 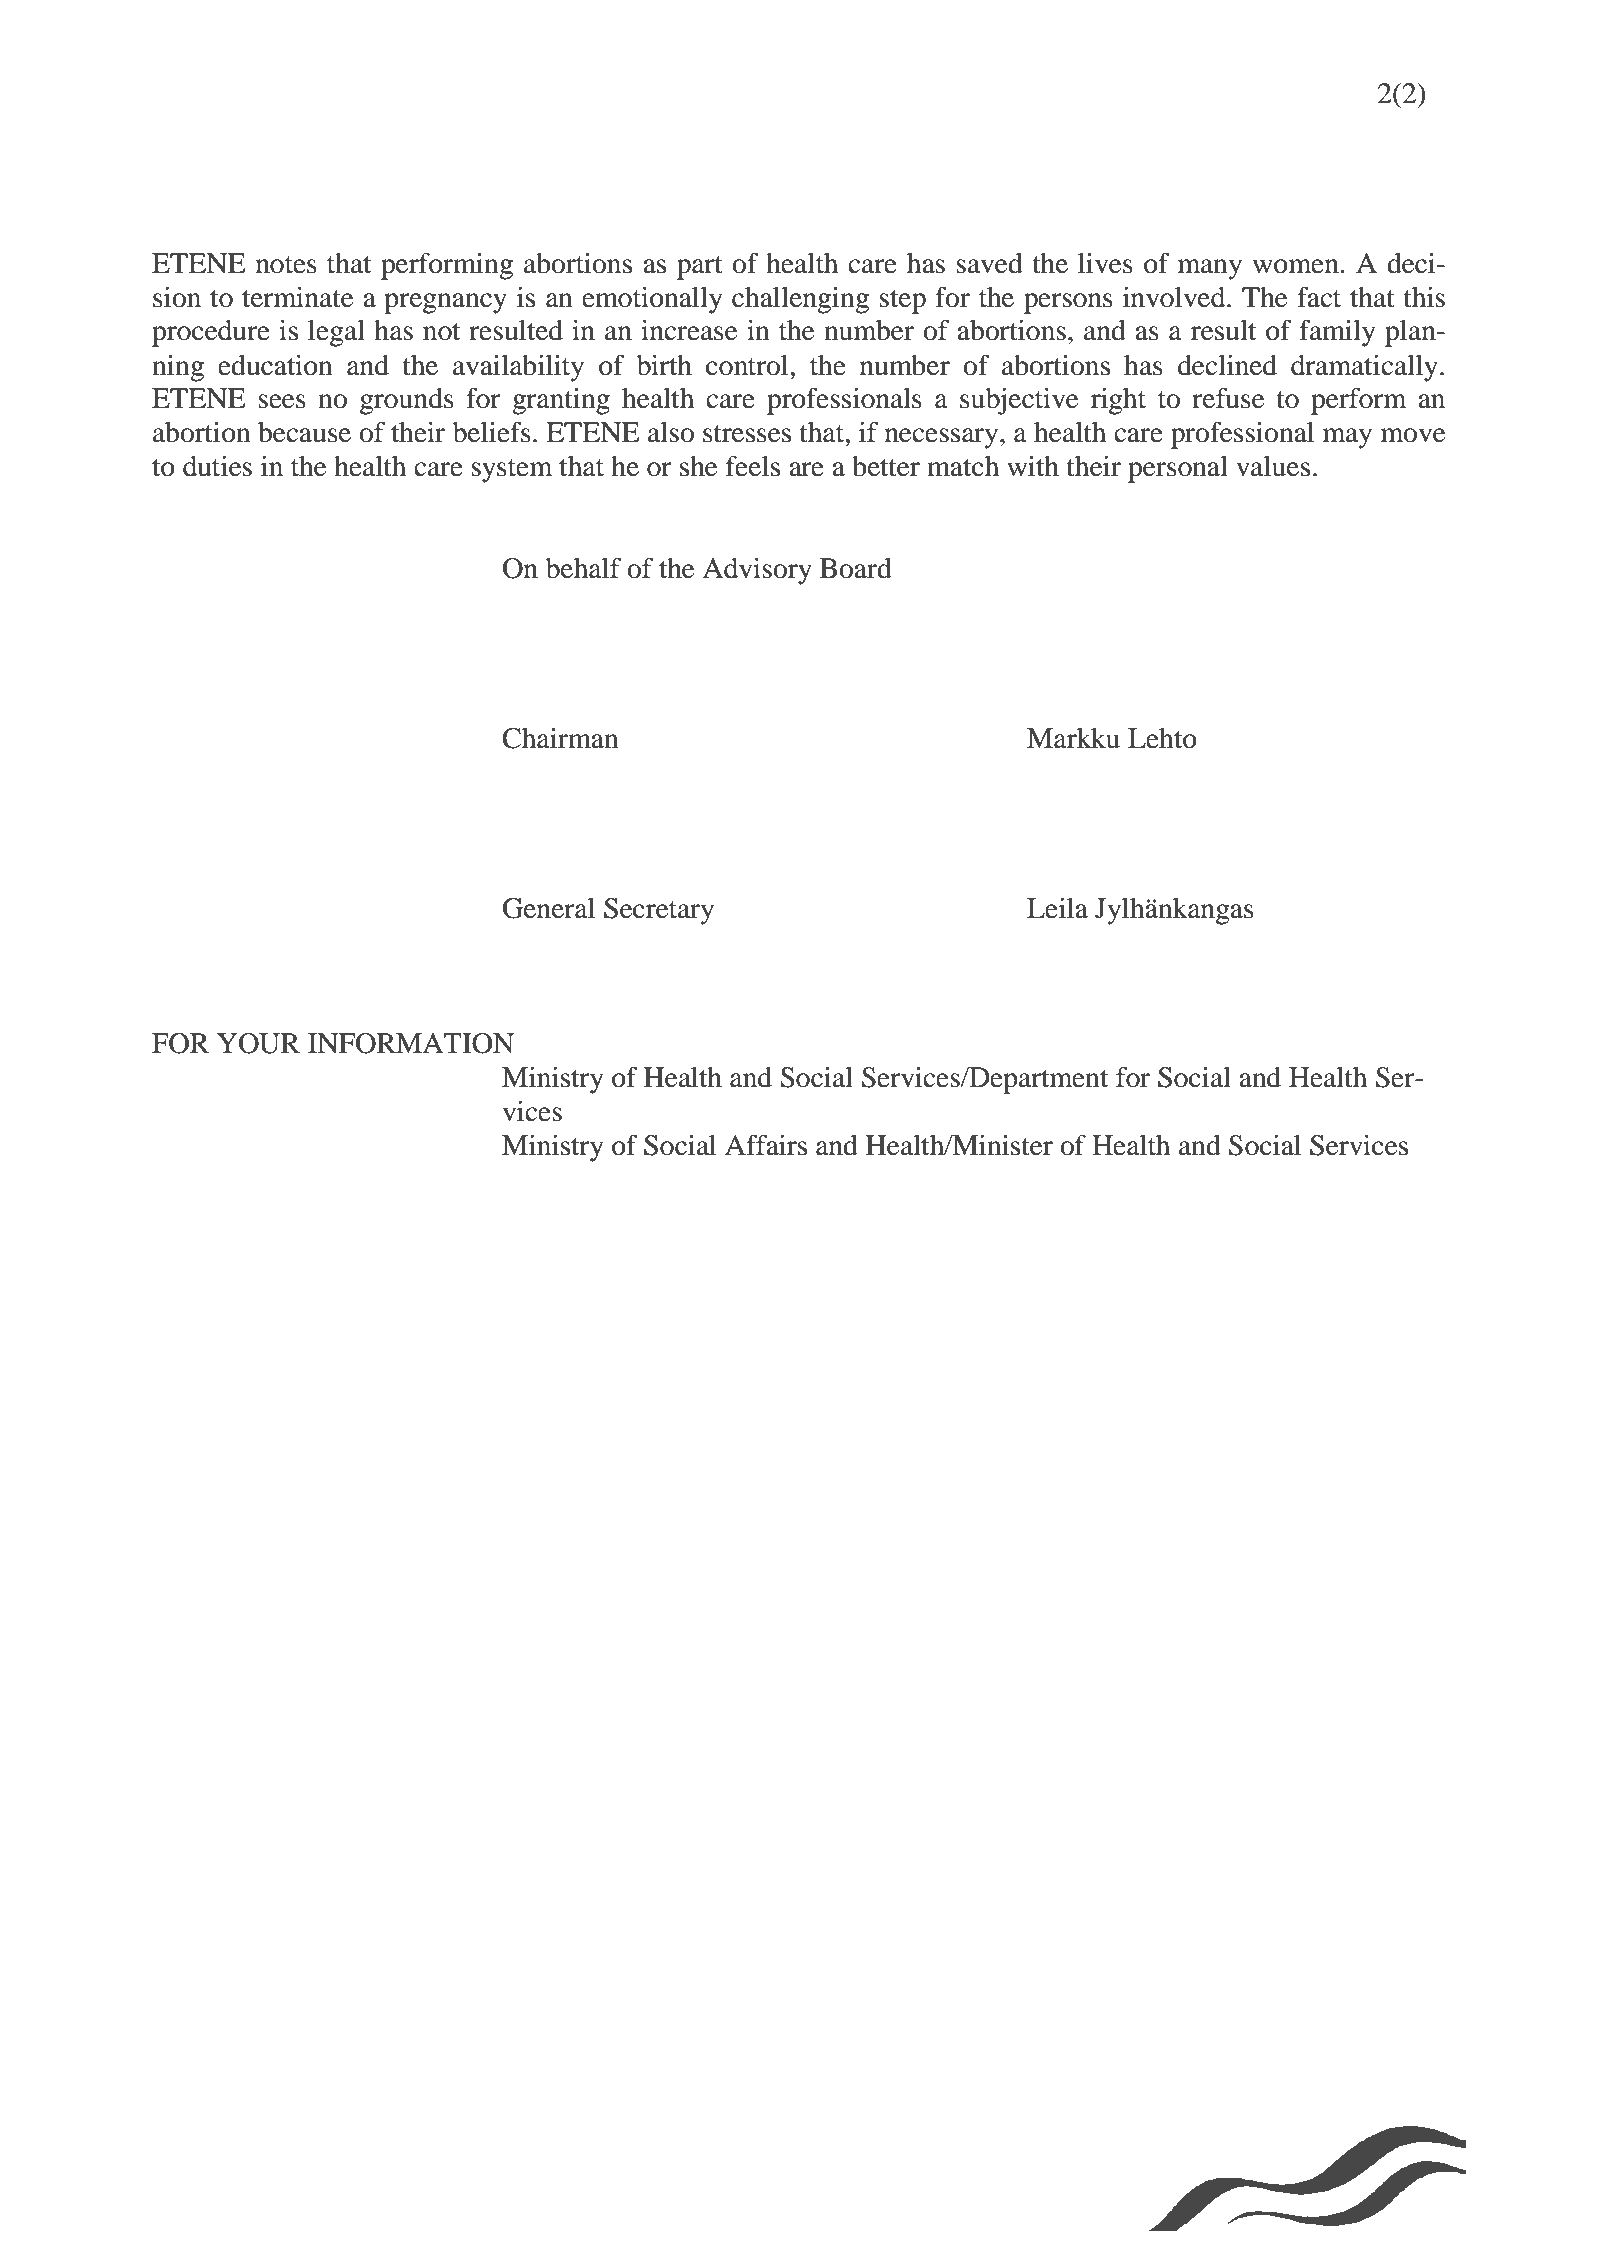 I want to click on Chairman, so click(x=560, y=738).
